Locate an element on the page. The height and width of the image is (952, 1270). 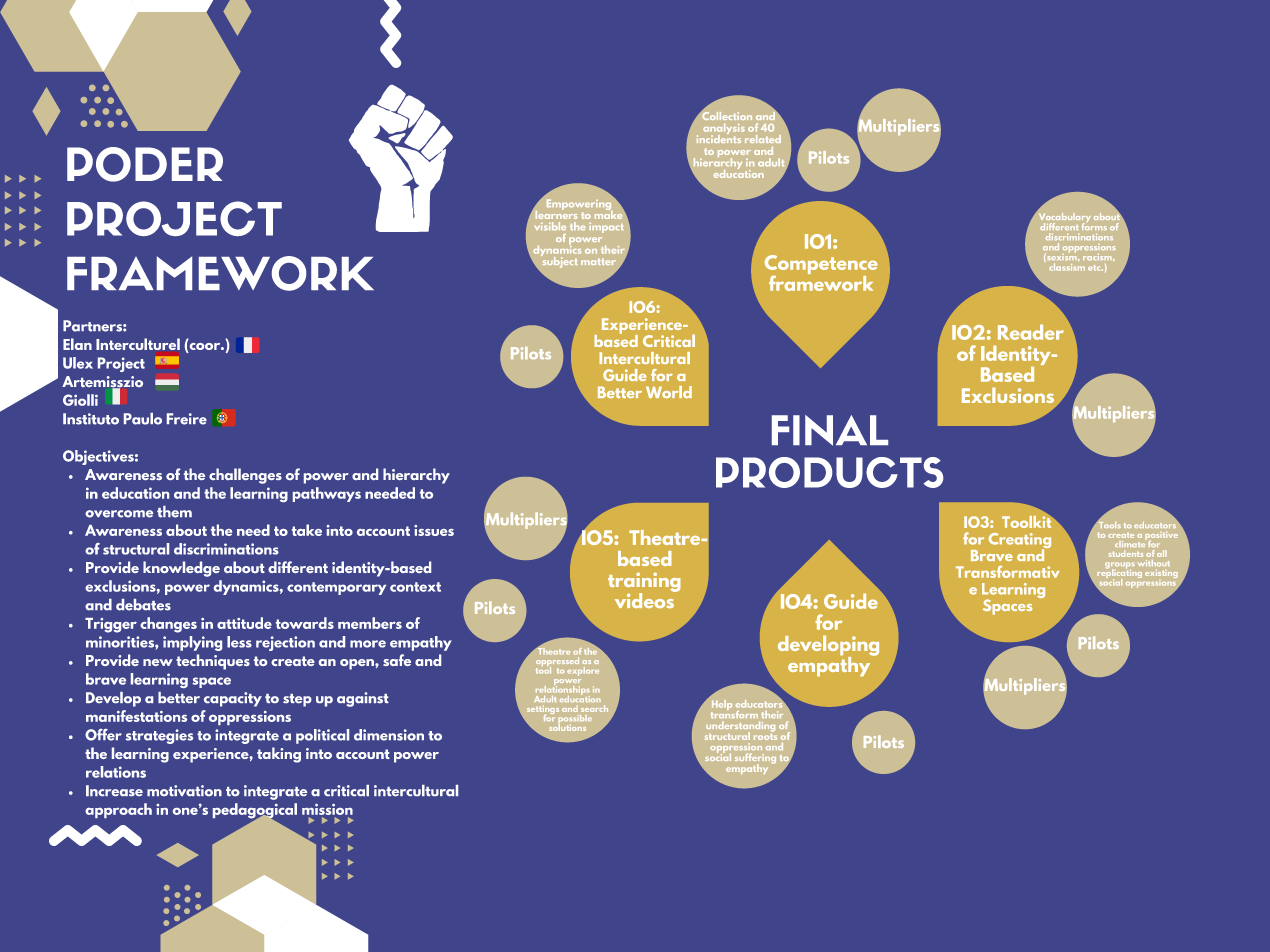
Creating is located at coordinates (1019, 542).
